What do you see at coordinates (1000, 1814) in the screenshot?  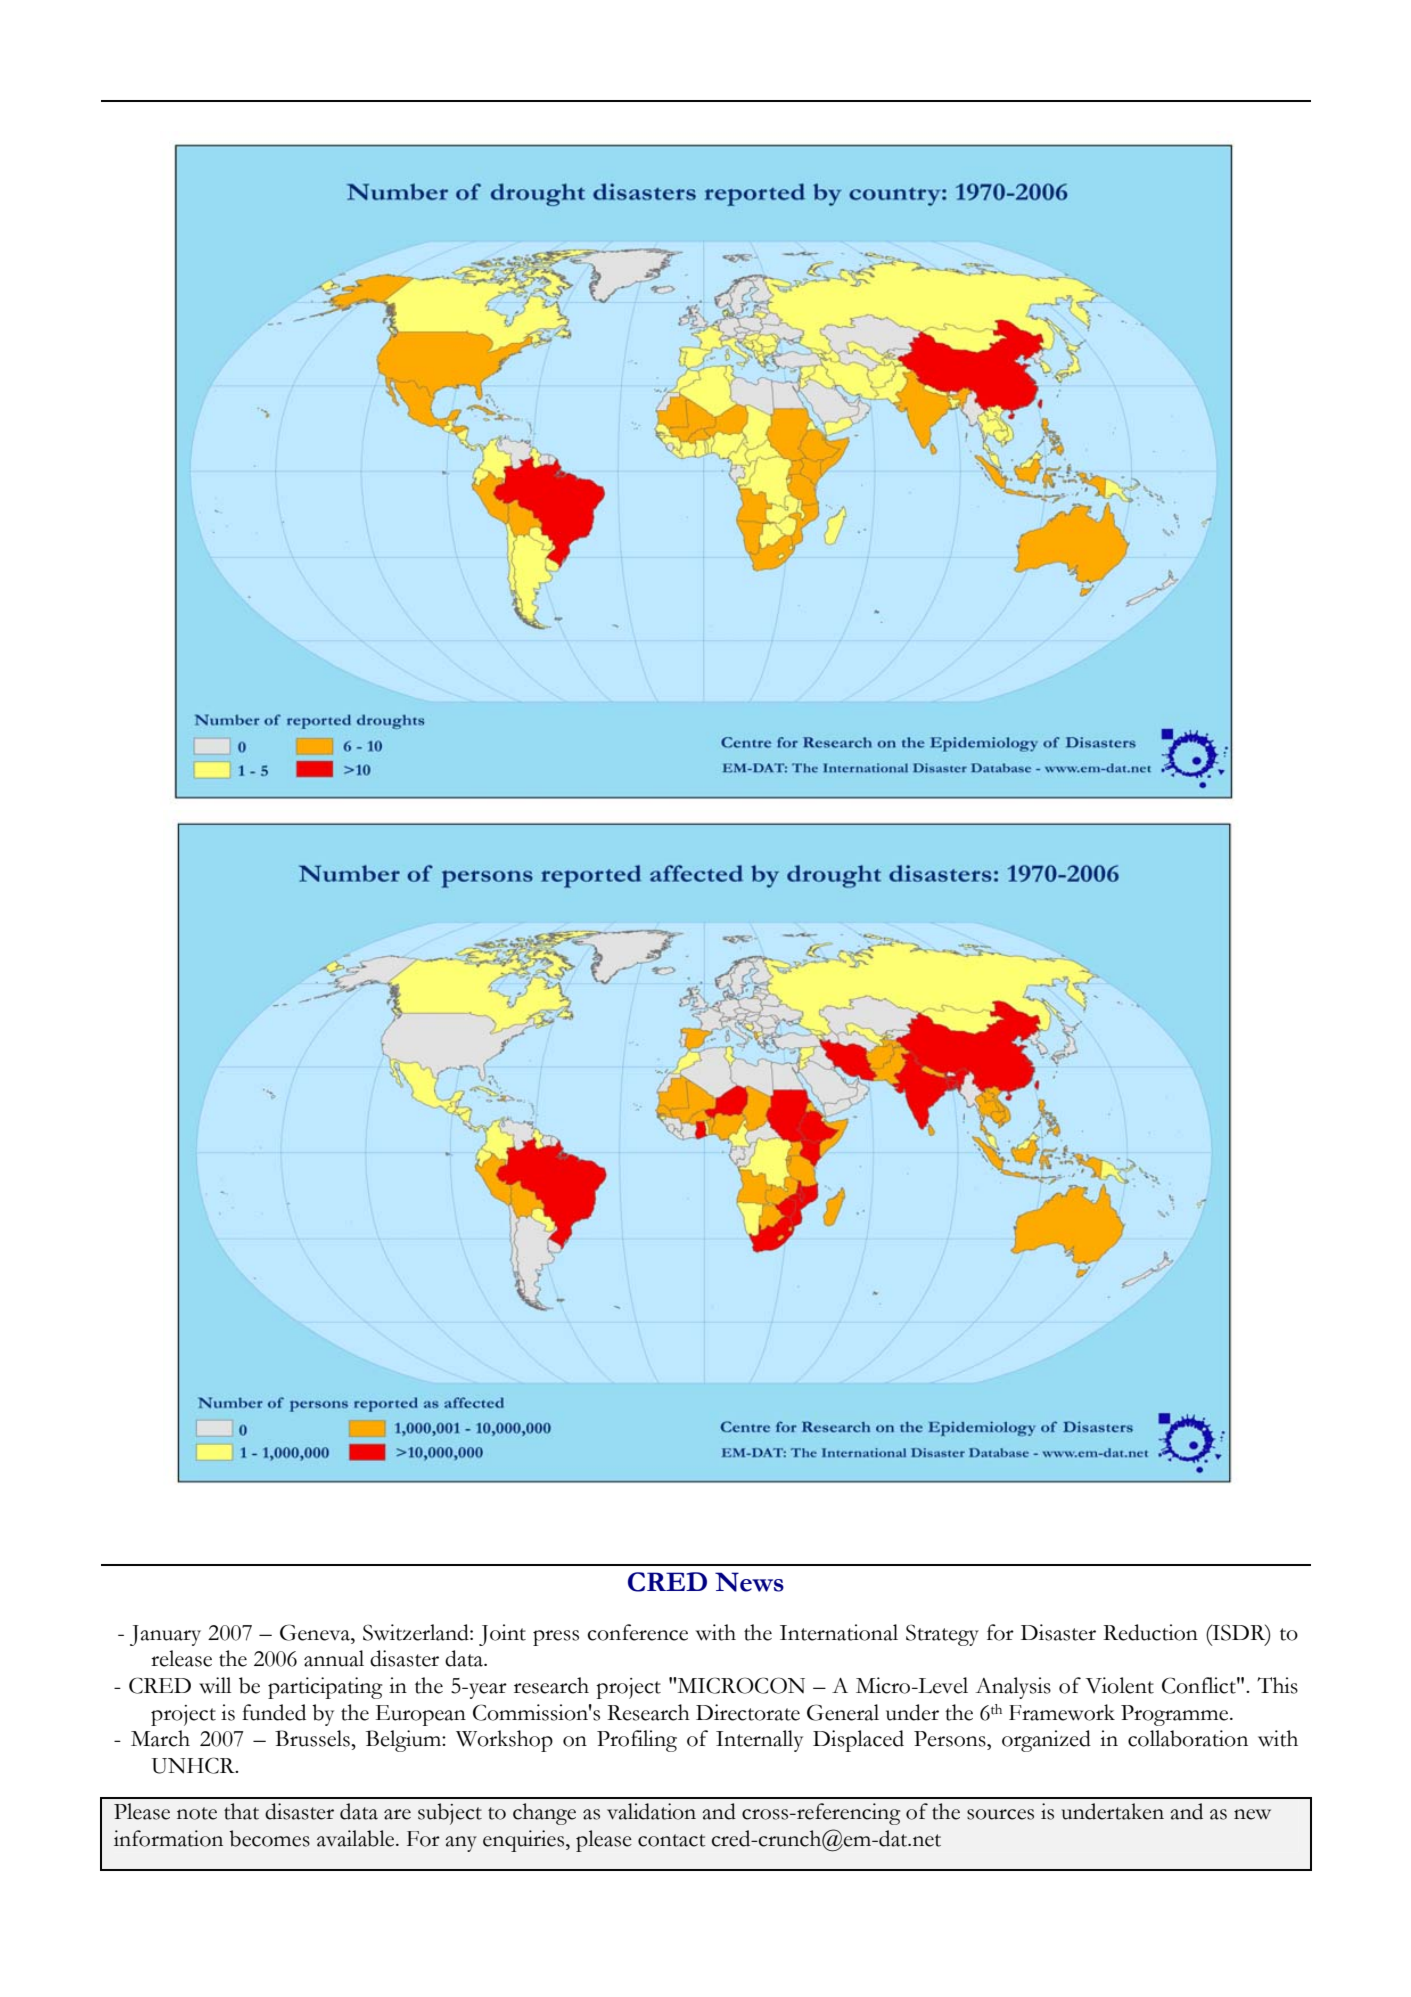 I see `sources` at bounding box center [1000, 1814].
